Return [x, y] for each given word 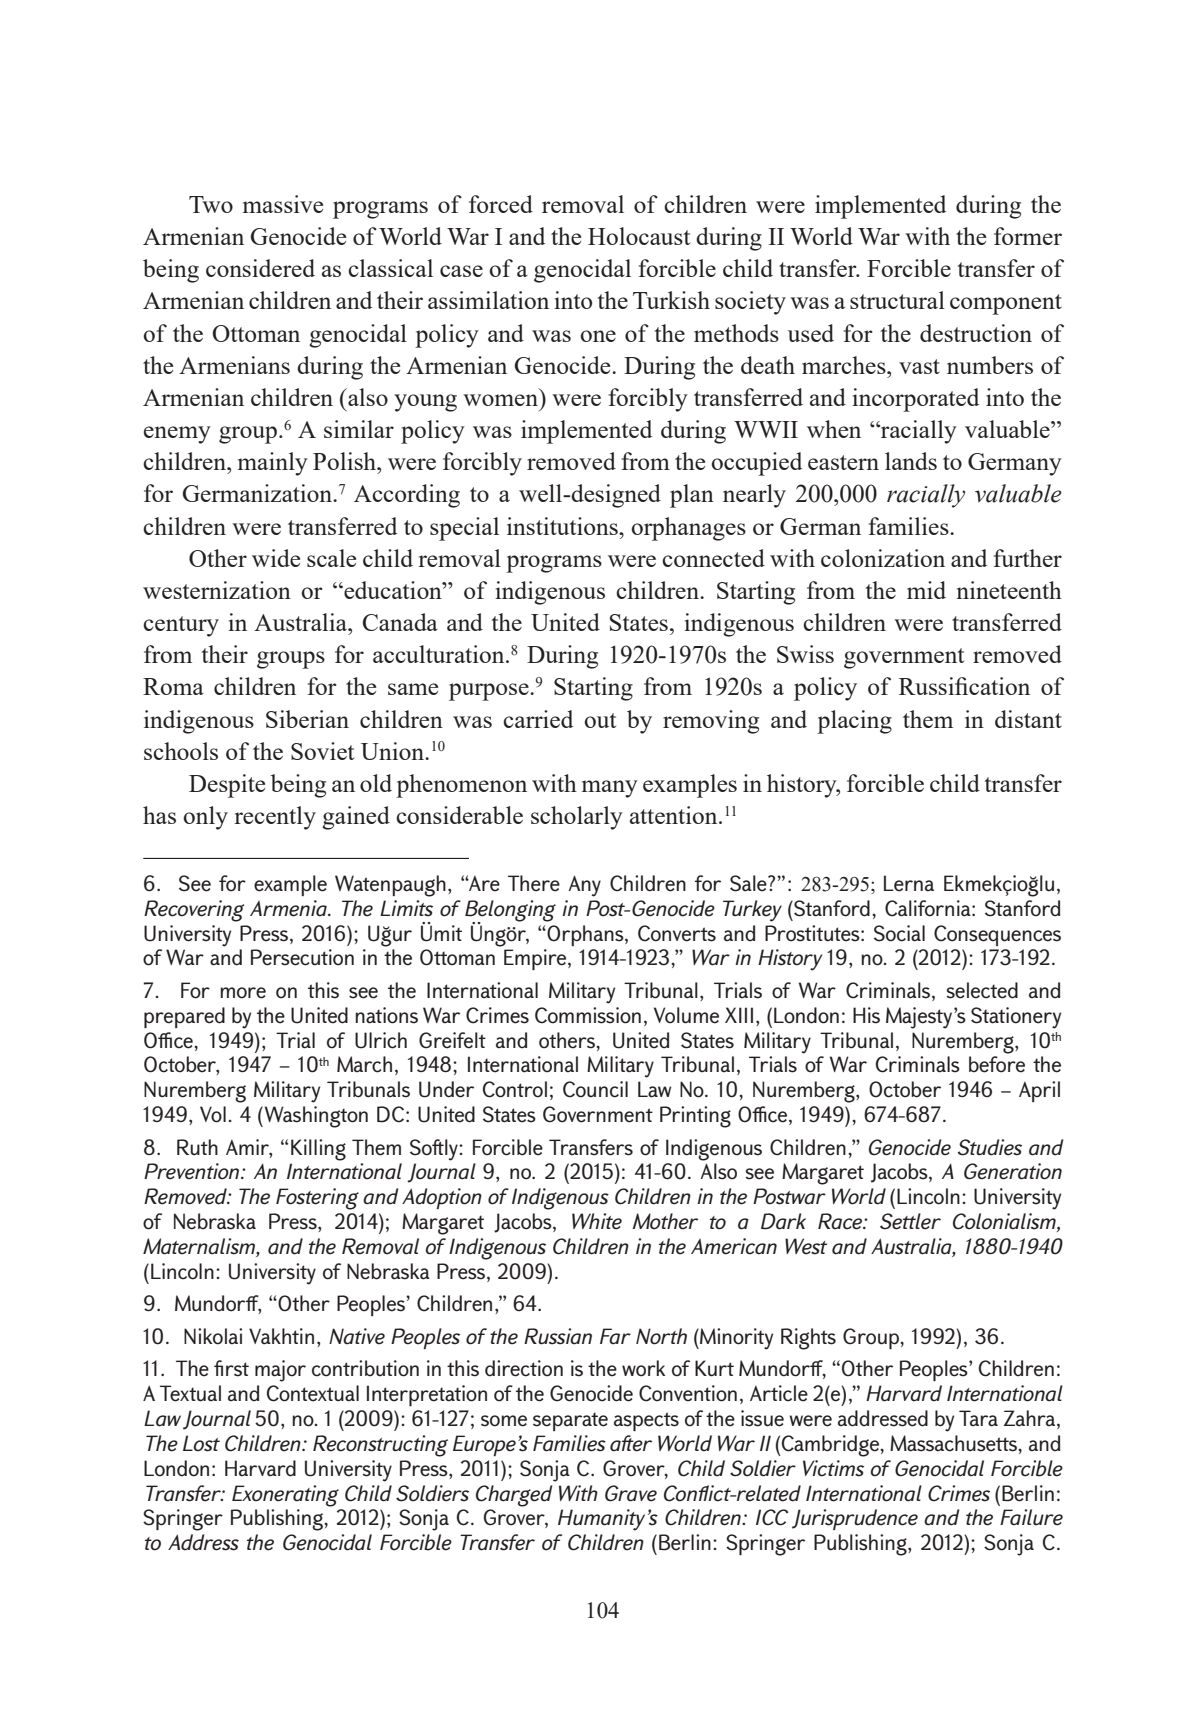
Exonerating [285, 1496]
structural [897, 300]
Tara [978, 1418]
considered [260, 268]
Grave [631, 1493]
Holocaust [639, 236]
